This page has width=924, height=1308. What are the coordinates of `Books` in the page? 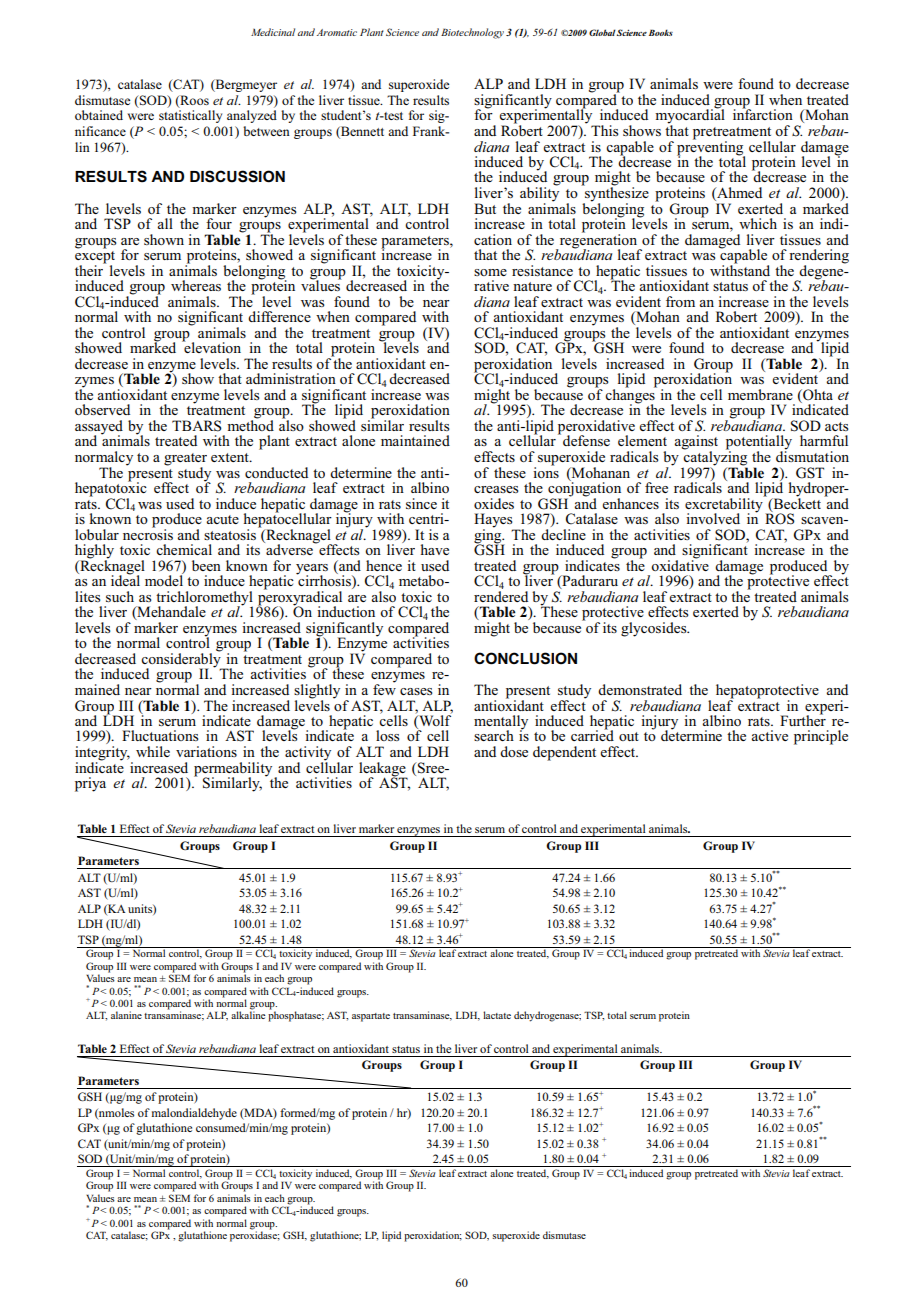 It's located at (661, 32).
